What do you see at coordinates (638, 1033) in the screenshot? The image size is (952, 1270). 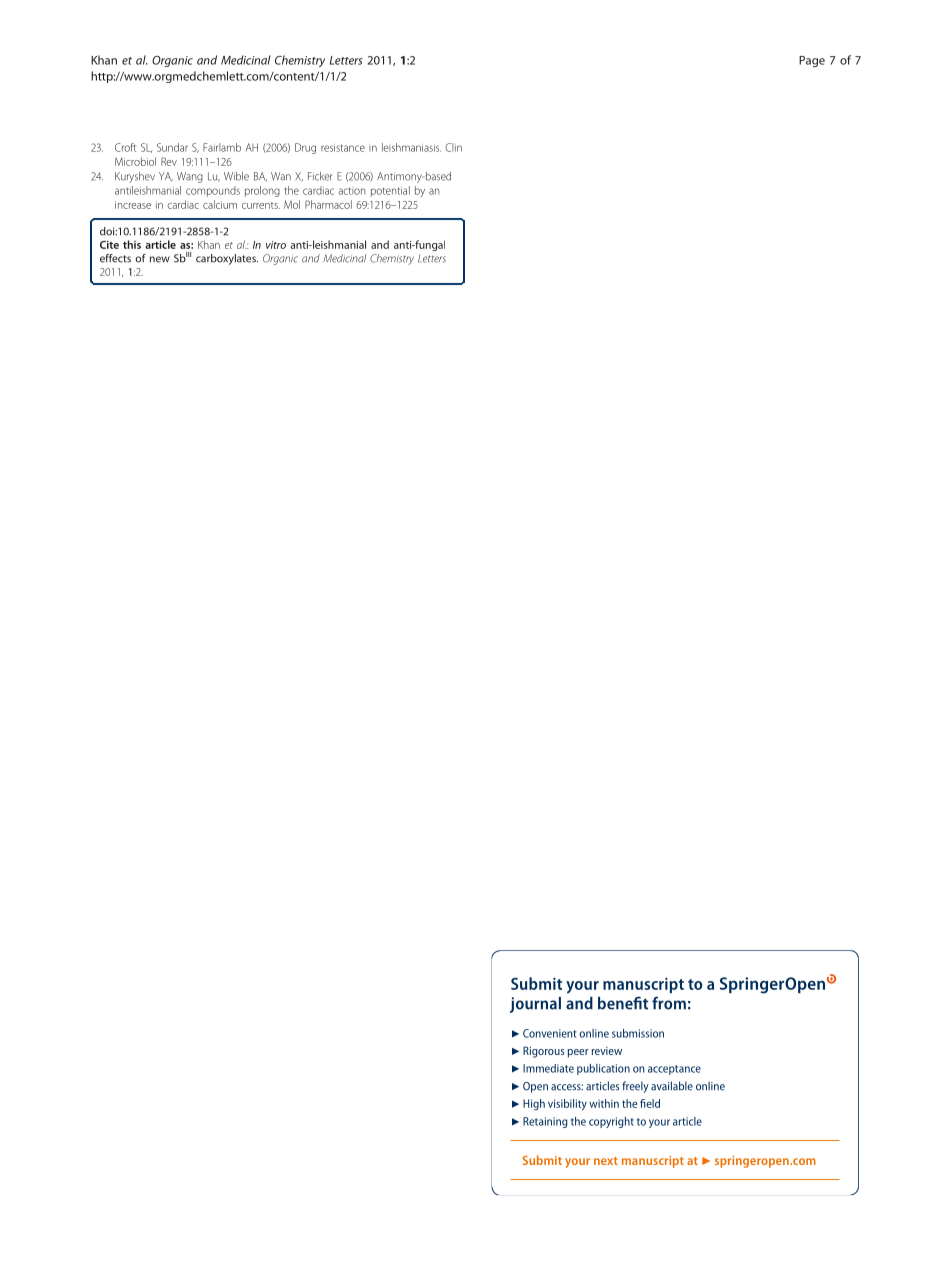 I see `submission` at bounding box center [638, 1033].
